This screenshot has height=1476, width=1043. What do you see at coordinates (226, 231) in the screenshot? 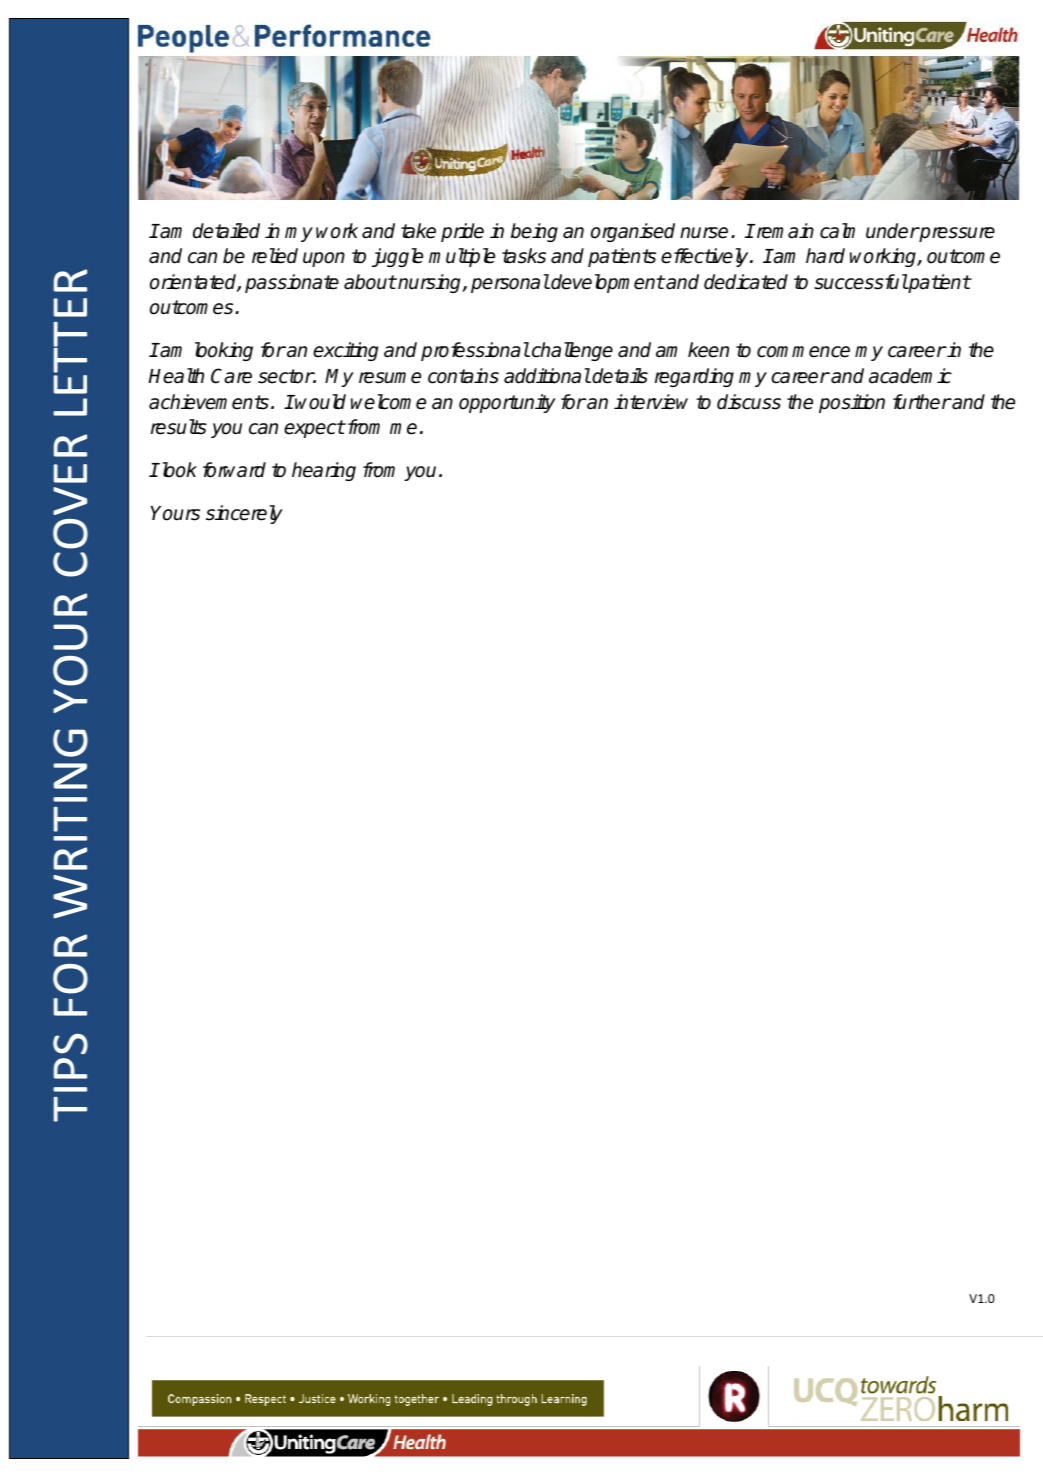
I see `detailed` at bounding box center [226, 231].
